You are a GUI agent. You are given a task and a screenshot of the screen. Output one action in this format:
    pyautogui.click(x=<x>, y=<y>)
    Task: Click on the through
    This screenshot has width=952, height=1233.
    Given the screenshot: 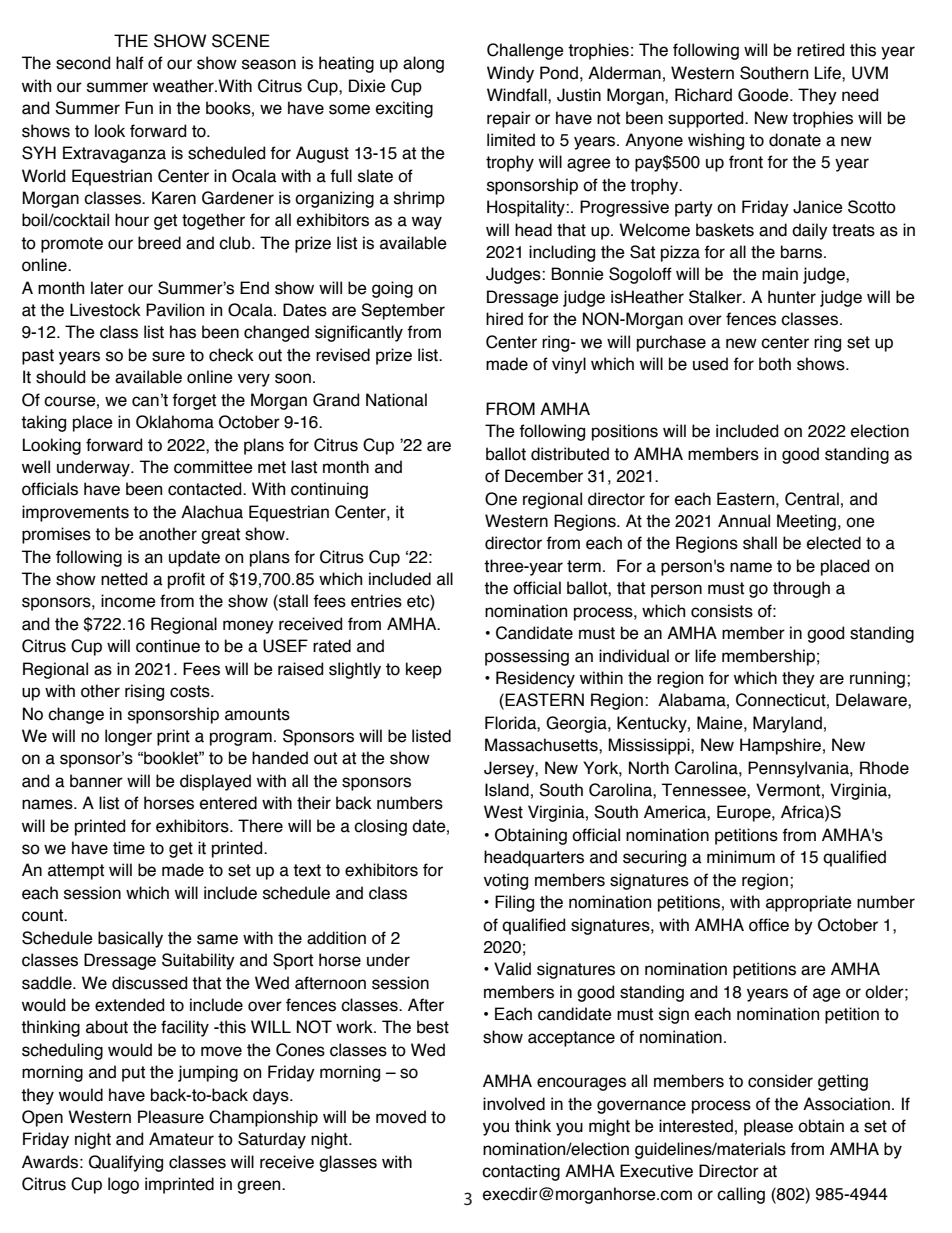 What is the action you would take?
    pyautogui.click(x=801, y=589)
